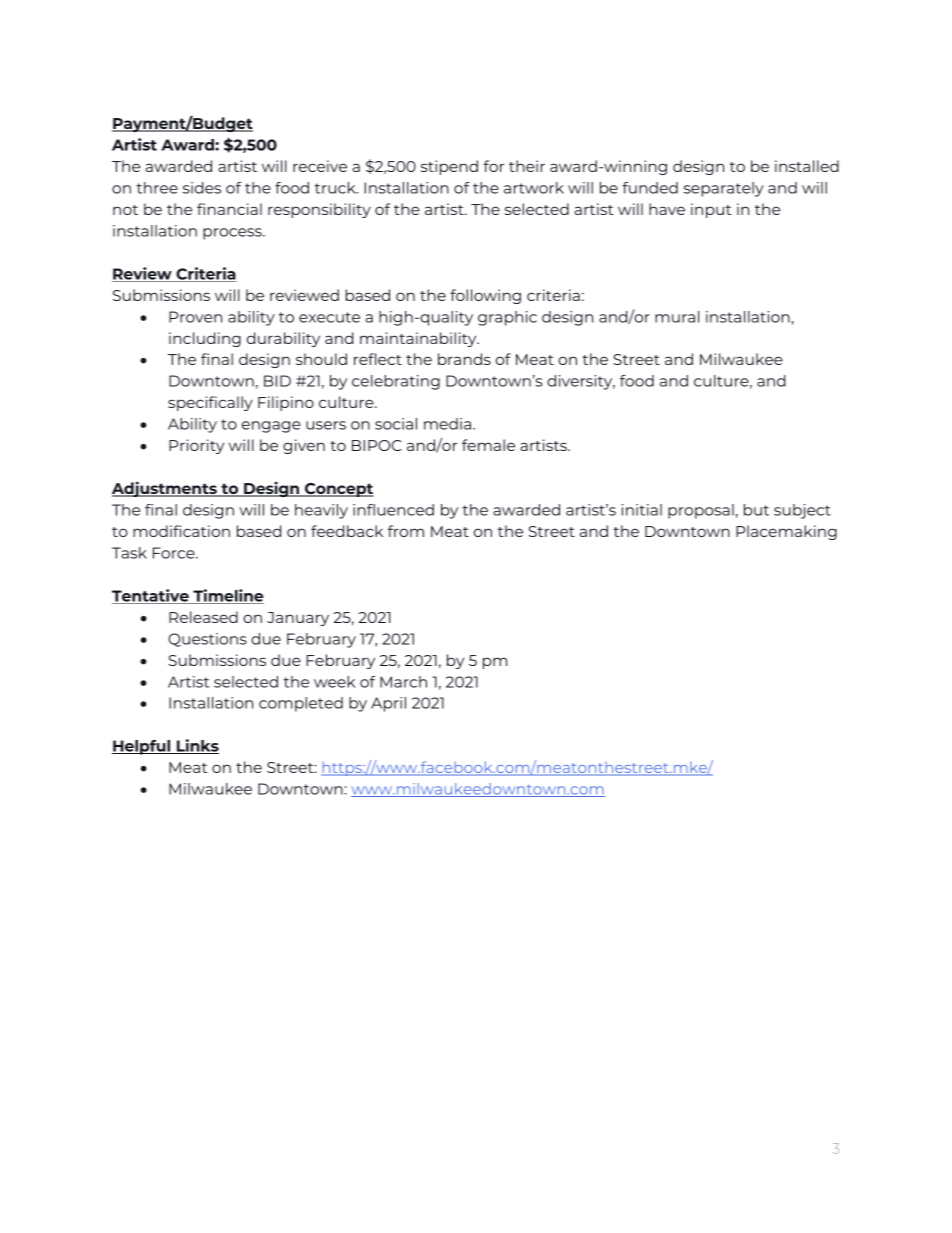  I want to click on separately, so click(724, 189).
